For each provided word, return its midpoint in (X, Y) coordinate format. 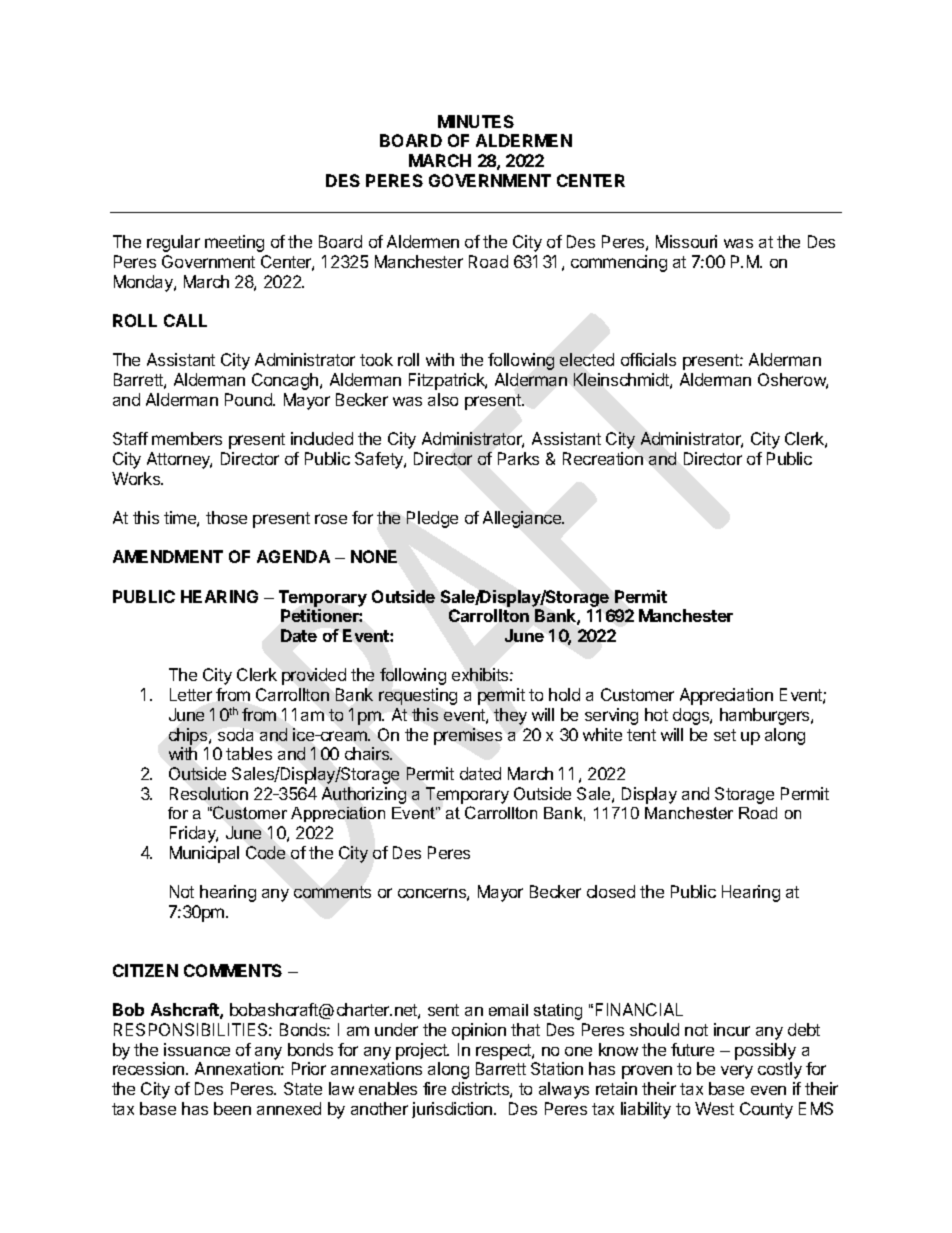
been (232, 1108)
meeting (234, 243)
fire (434, 1088)
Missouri (686, 241)
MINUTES (476, 121)
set (725, 735)
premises (468, 736)
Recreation (603, 458)
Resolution (209, 793)
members (187, 438)
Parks (518, 458)
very (737, 1072)
